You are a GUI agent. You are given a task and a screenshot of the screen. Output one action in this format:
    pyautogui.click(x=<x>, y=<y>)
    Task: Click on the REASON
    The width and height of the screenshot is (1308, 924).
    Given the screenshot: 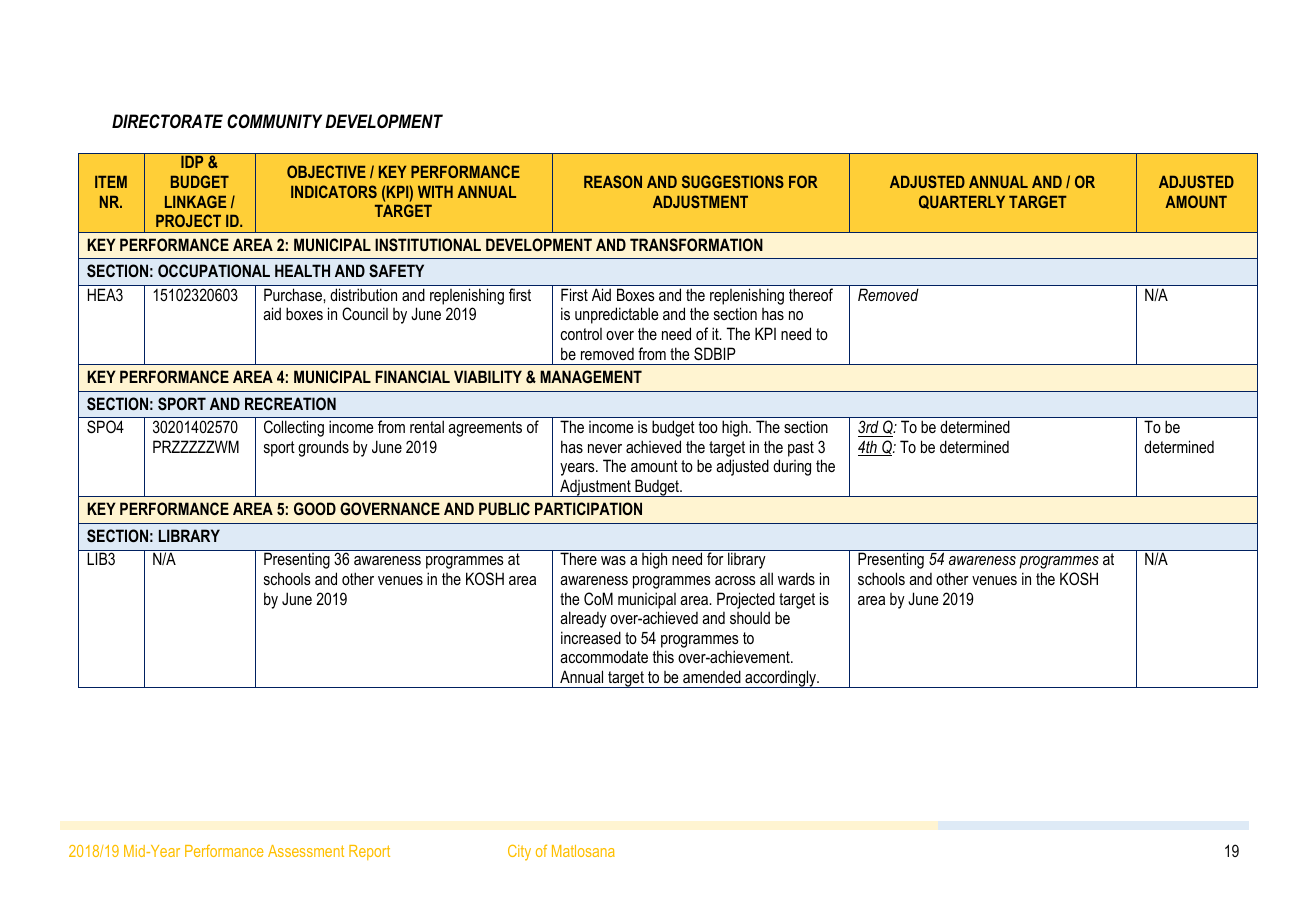 What is the action you would take?
    pyautogui.click(x=613, y=181)
